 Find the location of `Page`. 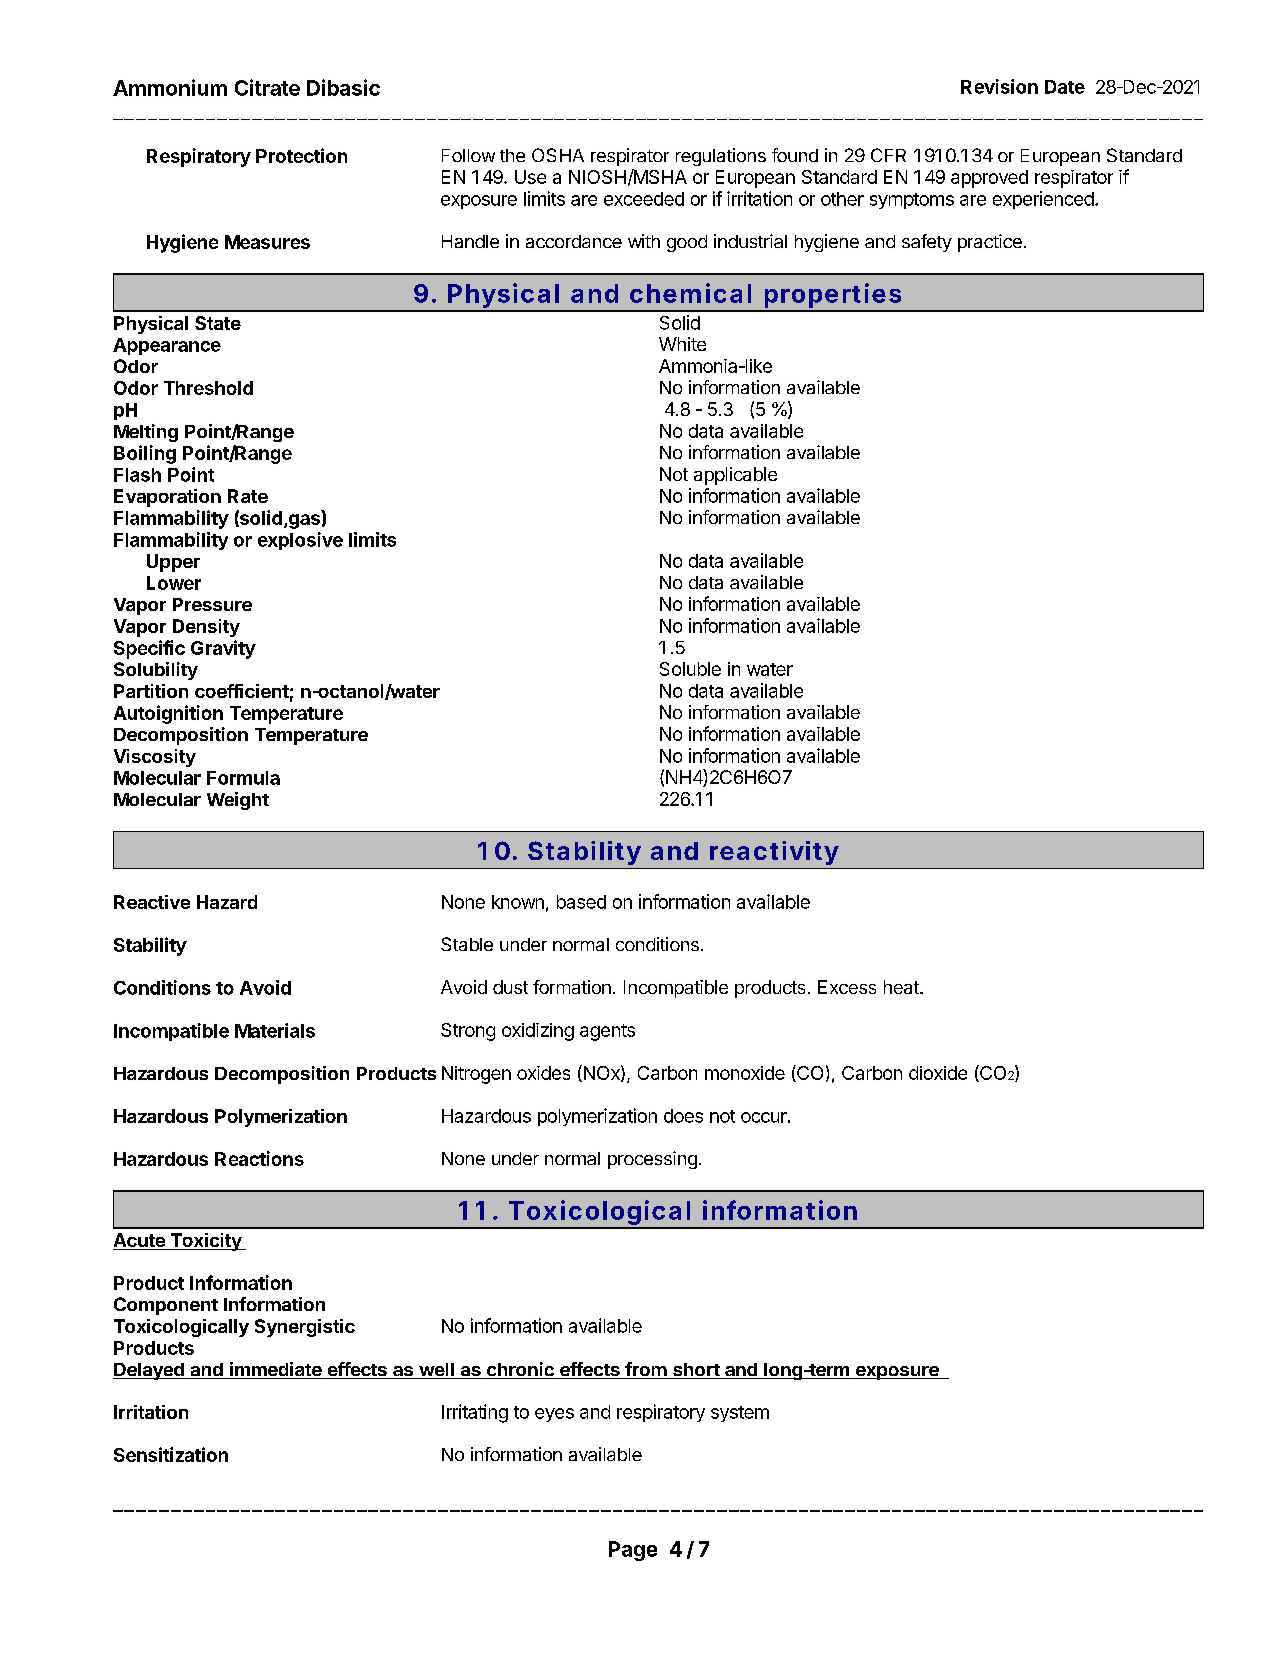

Page is located at coordinates (633, 1551).
